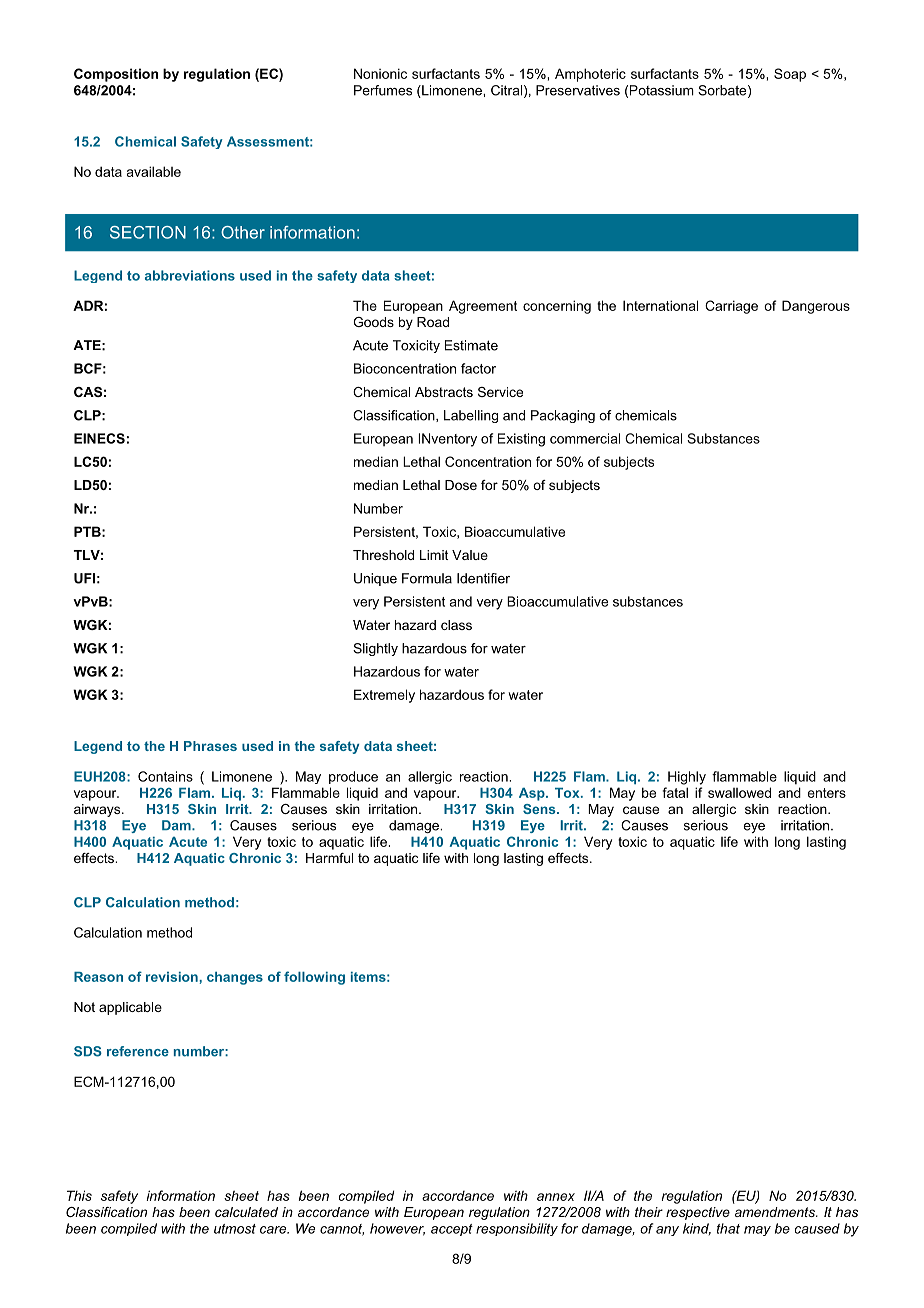  I want to click on following, so click(314, 978).
